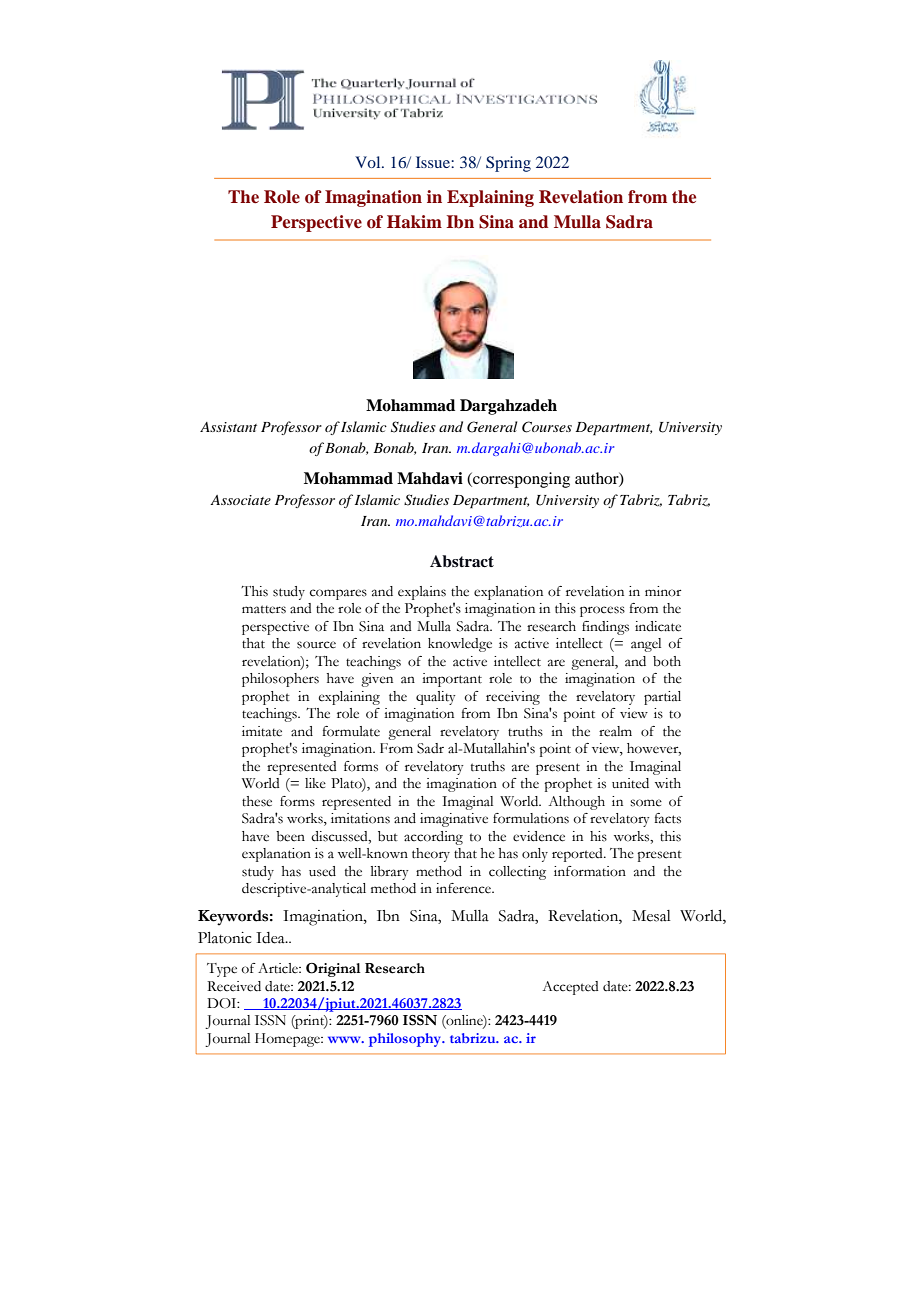  Describe the element at coordinates (422, 593) in the screenshot. I see `explains` at that location.
